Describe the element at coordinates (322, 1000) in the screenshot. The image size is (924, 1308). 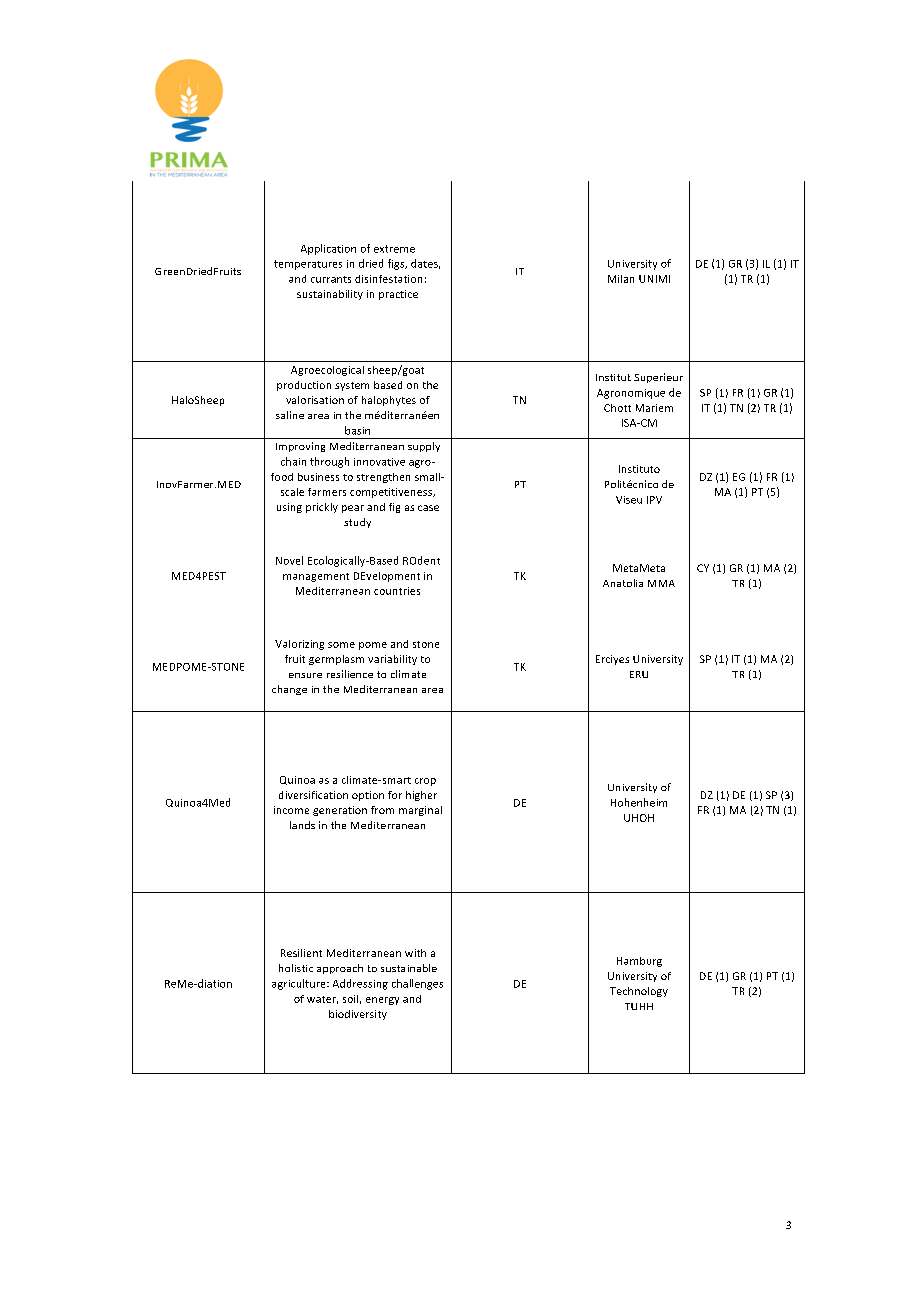
I see `water` at that location.
